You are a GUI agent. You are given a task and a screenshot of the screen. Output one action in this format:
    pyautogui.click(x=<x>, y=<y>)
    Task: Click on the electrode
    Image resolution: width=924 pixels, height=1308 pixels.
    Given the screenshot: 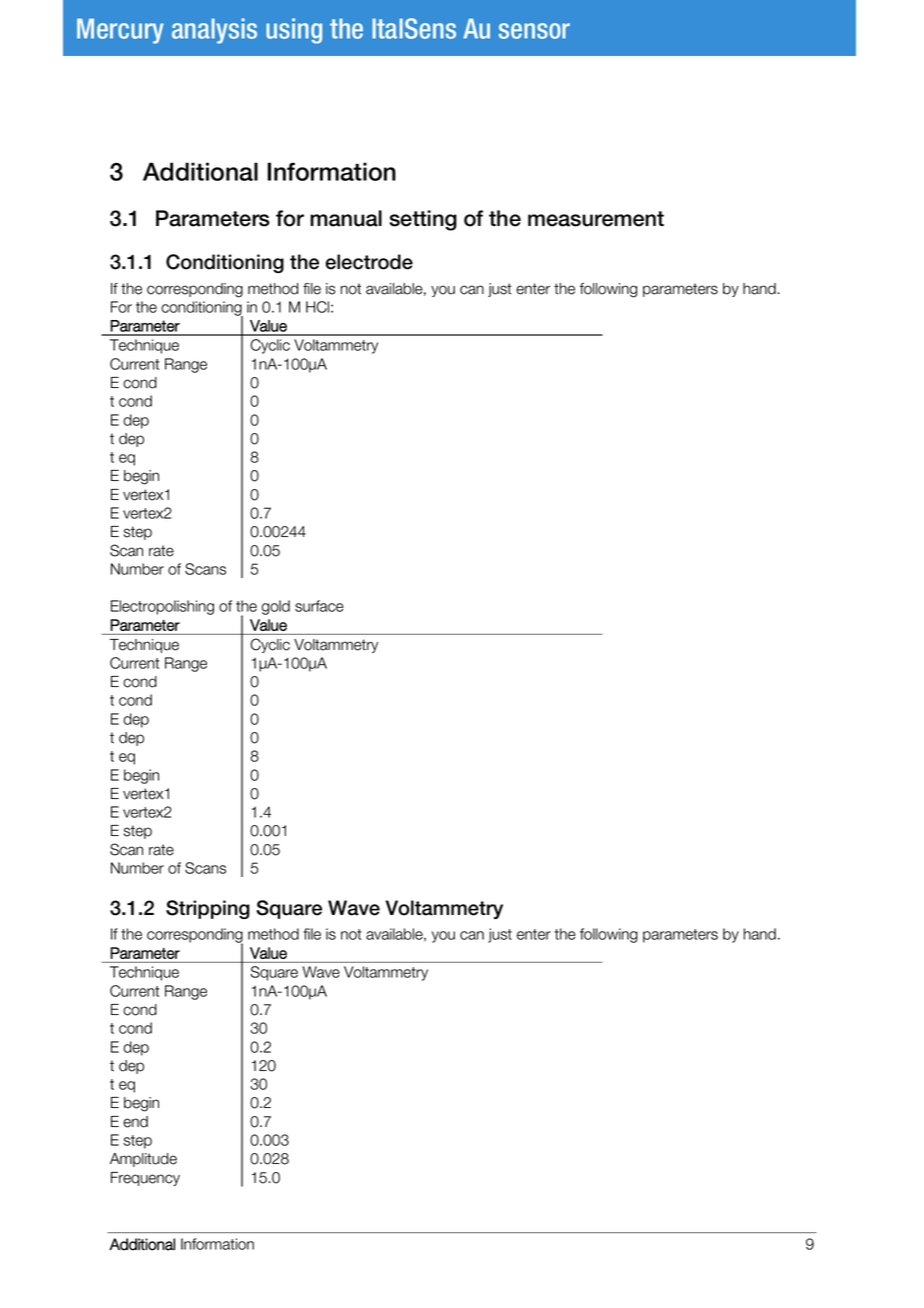 What is the action you would take?
    pyautogui.click(x=369, y=262)
